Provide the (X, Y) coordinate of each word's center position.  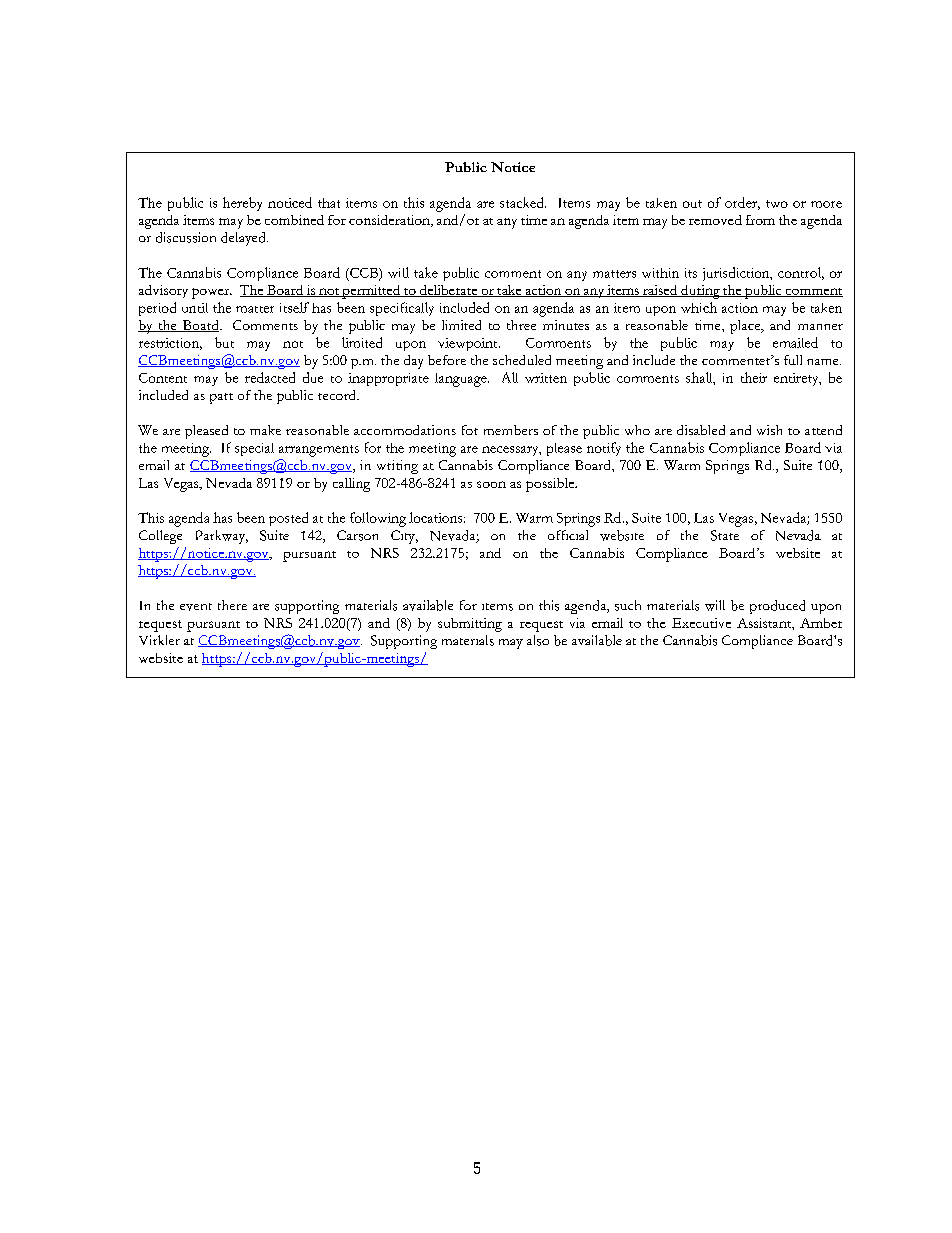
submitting (470, 625)
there (232, 605)
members (511, 430)
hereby (242, 204)
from (760, 220)
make (265, 430)
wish (769, 430)
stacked (523, 202)
